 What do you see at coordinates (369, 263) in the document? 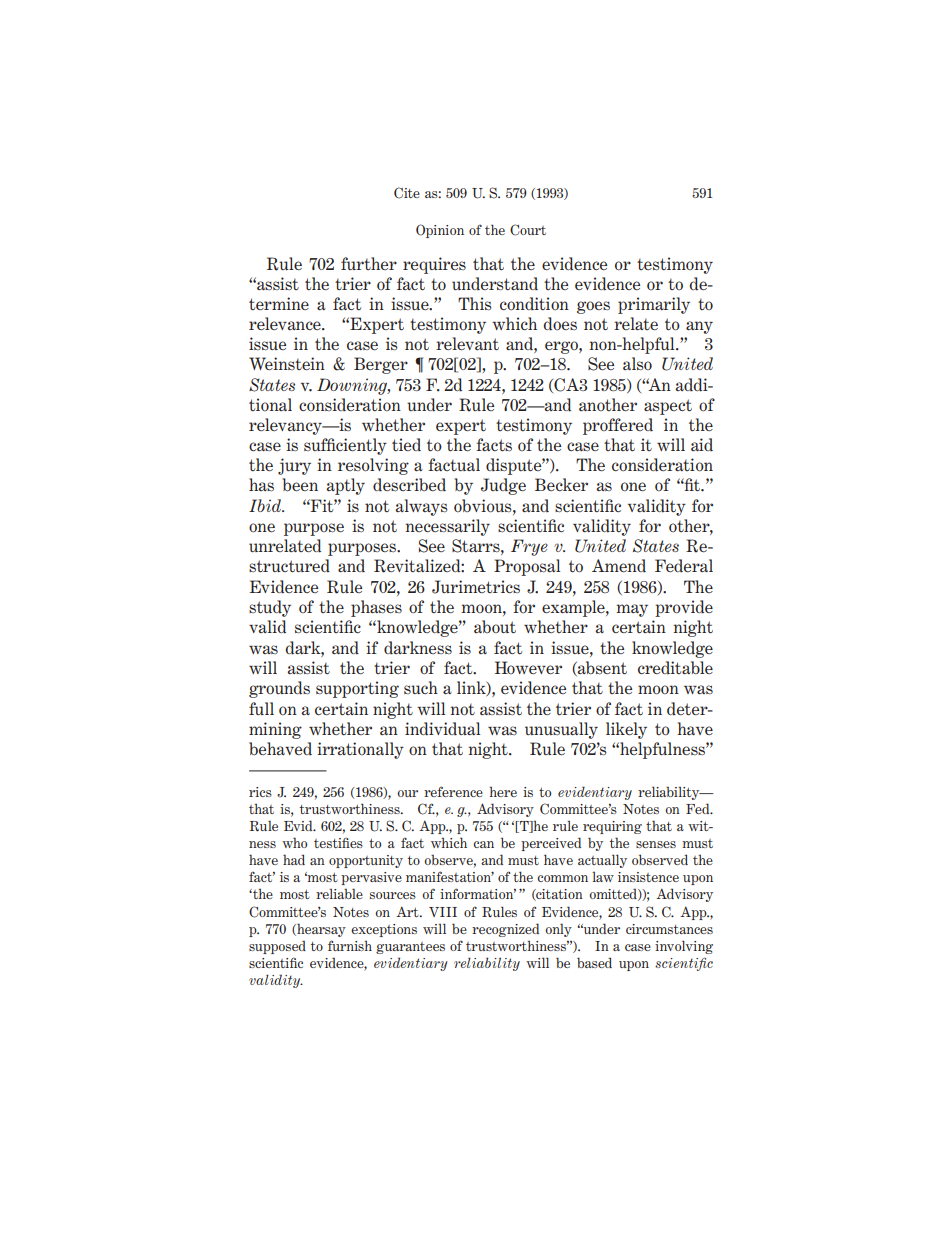
I see `further` at bounding box center [369, 263].
